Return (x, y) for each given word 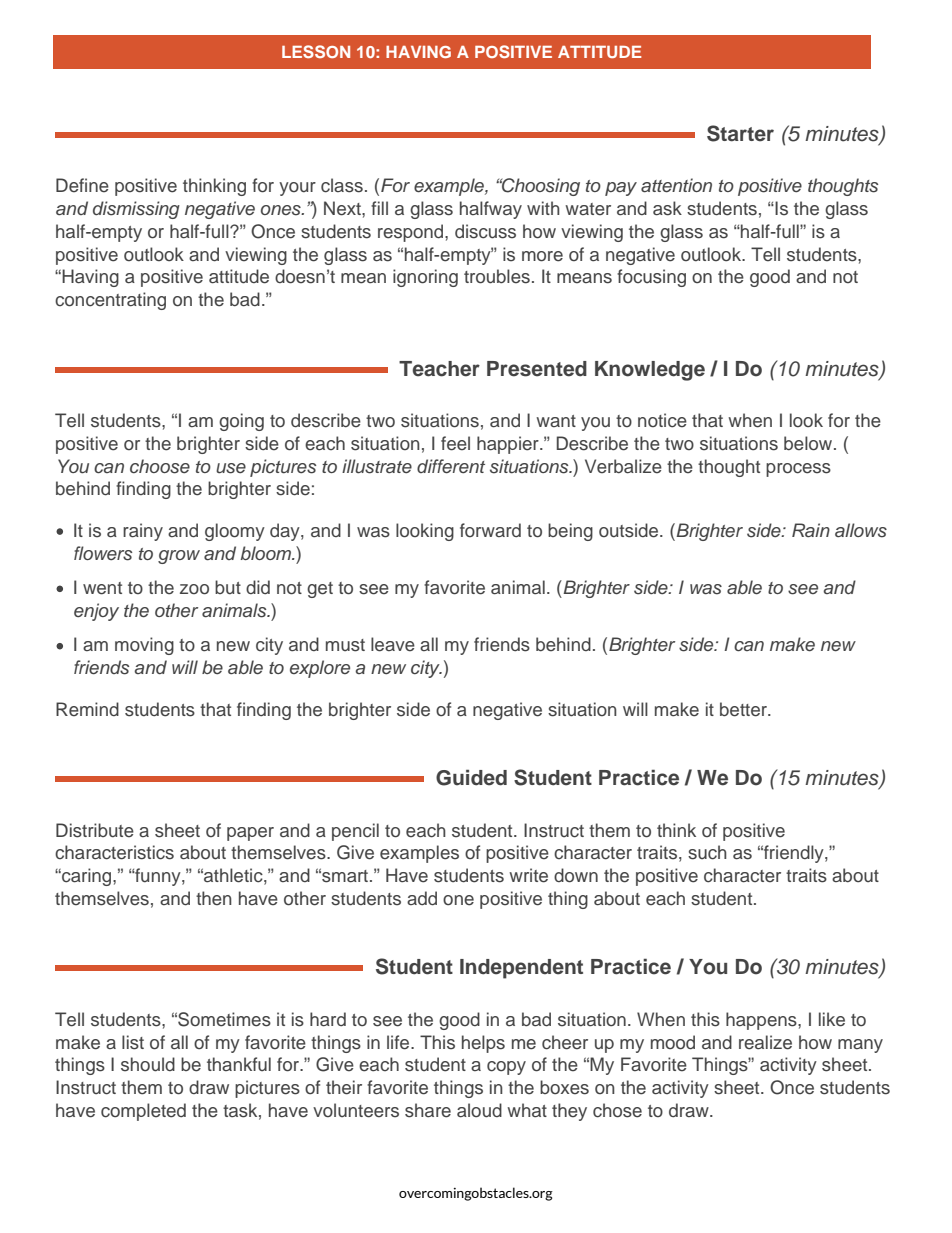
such (707, 852)
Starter (740, 133)
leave (393, 644)
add (422, 898)
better (744, 709)
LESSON (316, 51)
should (148, 1064)
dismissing (136, 210)
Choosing (540, 187)
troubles (497, 276)
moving (144, 646)
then (214, 898)
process (798, 470)
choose (160, 466)
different (451, 466)
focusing (651, 278)
